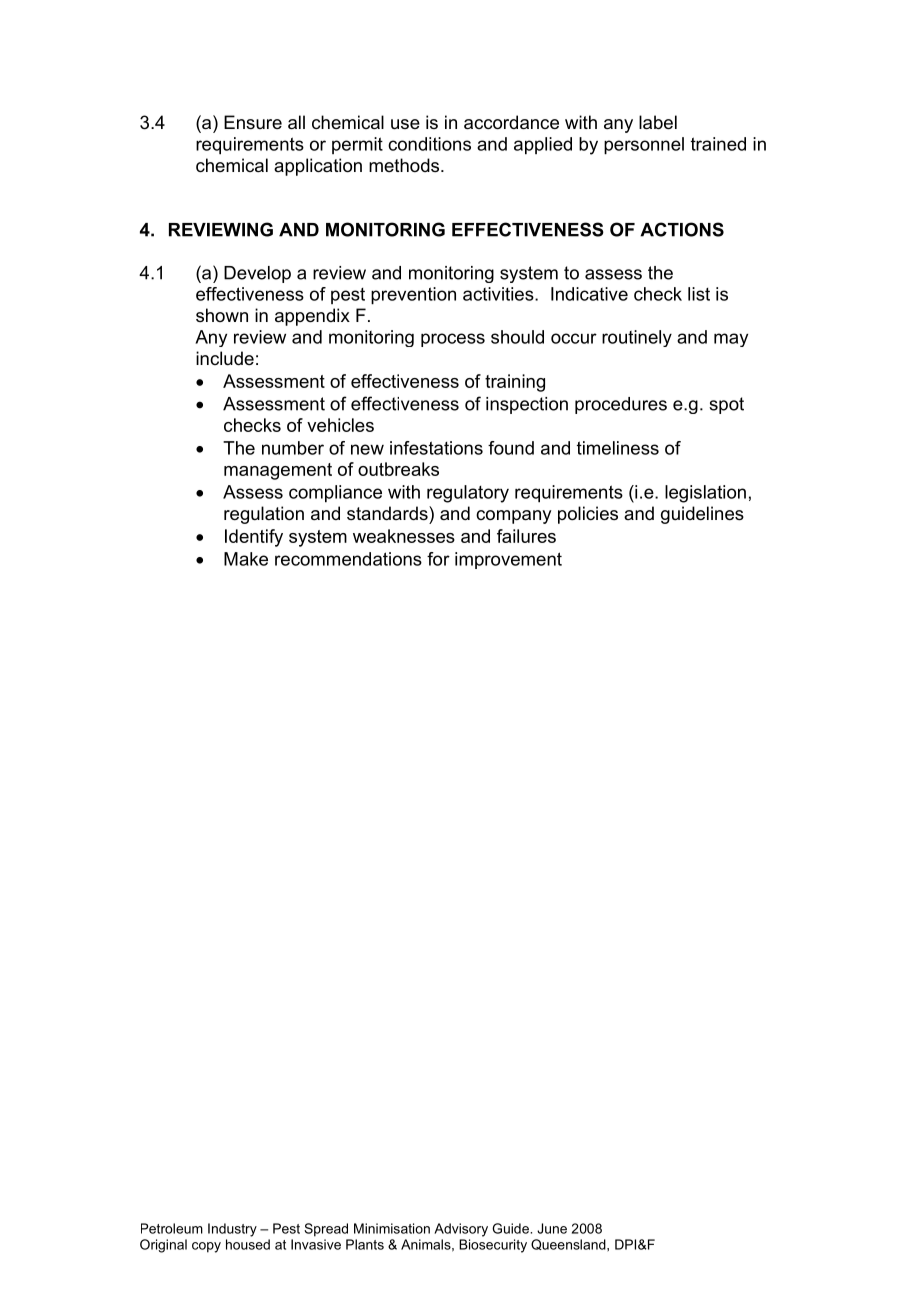 This page has width=924, height=1308. I want to click on Industry, so click(232, 1230).
